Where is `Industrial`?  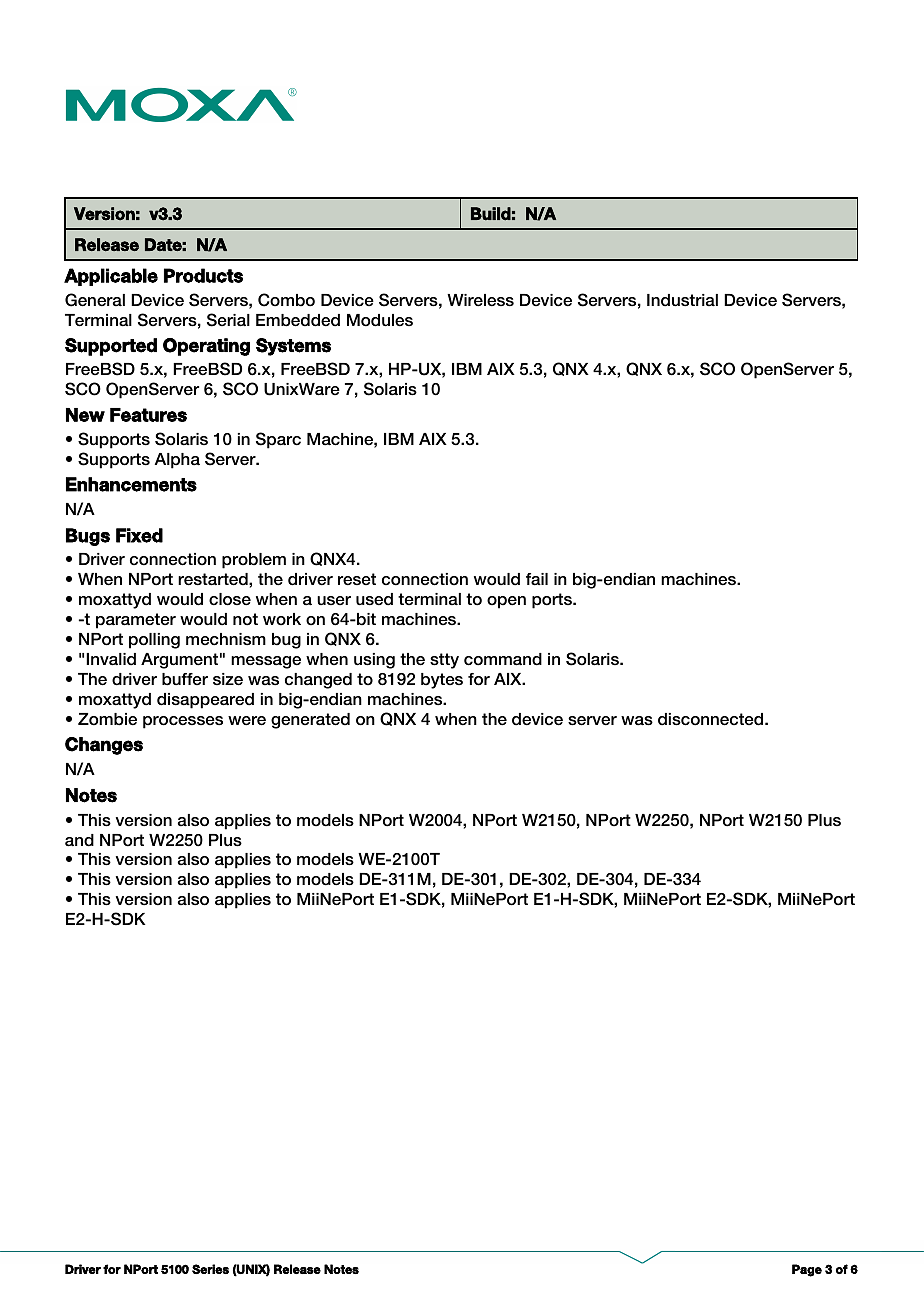 Industrial is located at coordinates (682, 300).
